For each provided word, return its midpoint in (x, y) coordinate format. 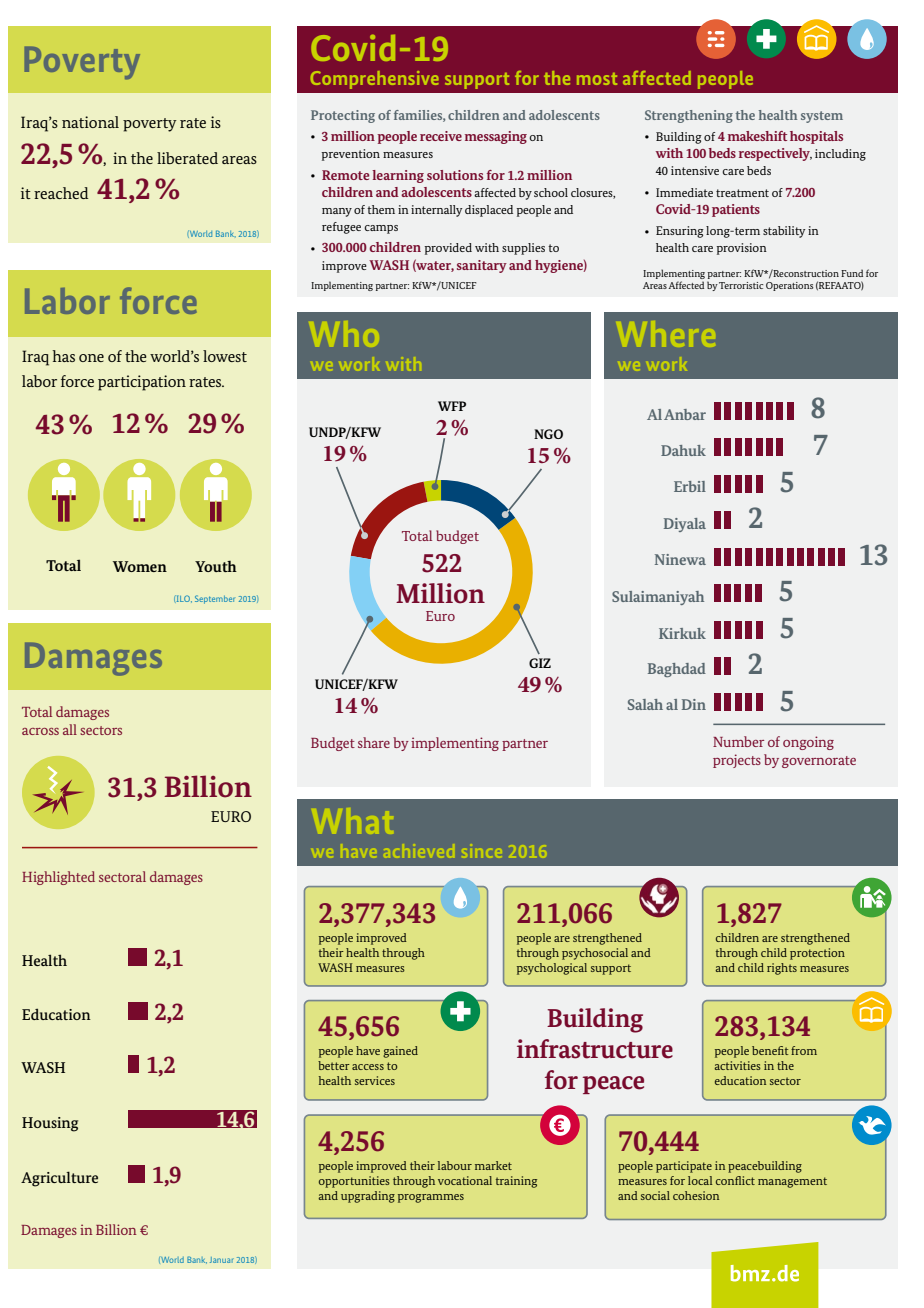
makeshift (757, 136)
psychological (552, 969)
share (374, 742)
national (90, 122)
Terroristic (741, 285)
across (40, 731)
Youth (216, 566)
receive (441, 136)
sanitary (482, 266)
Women (140, 566)
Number (738, 741)
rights (782, 969)
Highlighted (58, 878)
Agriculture (59, 1179)
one (91, 358)
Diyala (685, 525)
